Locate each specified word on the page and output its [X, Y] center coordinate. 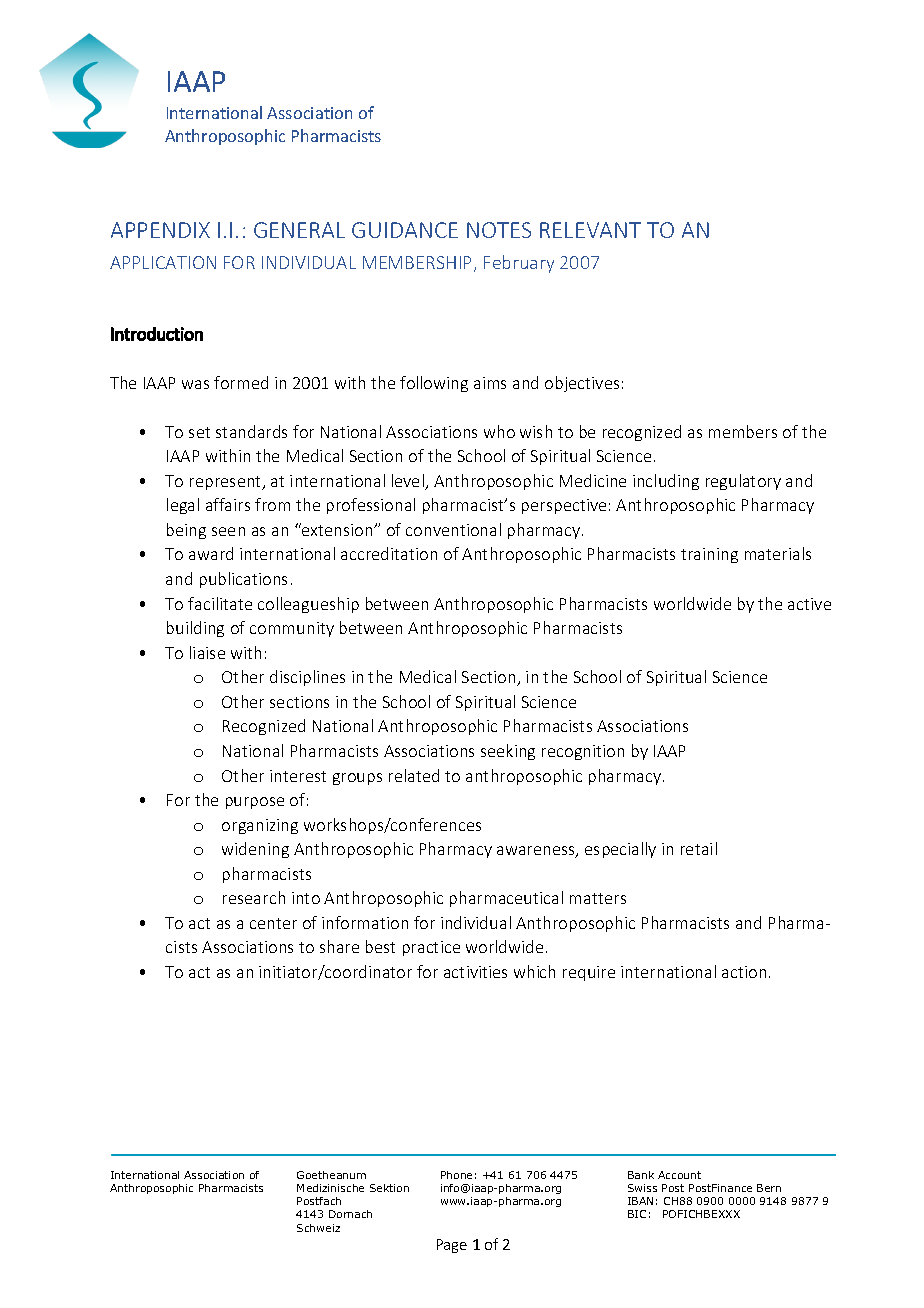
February [519, 264]
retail [699, 848]
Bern [769, 1188]
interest [298, 776]
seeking [508, 752]
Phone [456, 1175]
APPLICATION [163, 262]
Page [452, 1246]
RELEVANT [590, 230]
